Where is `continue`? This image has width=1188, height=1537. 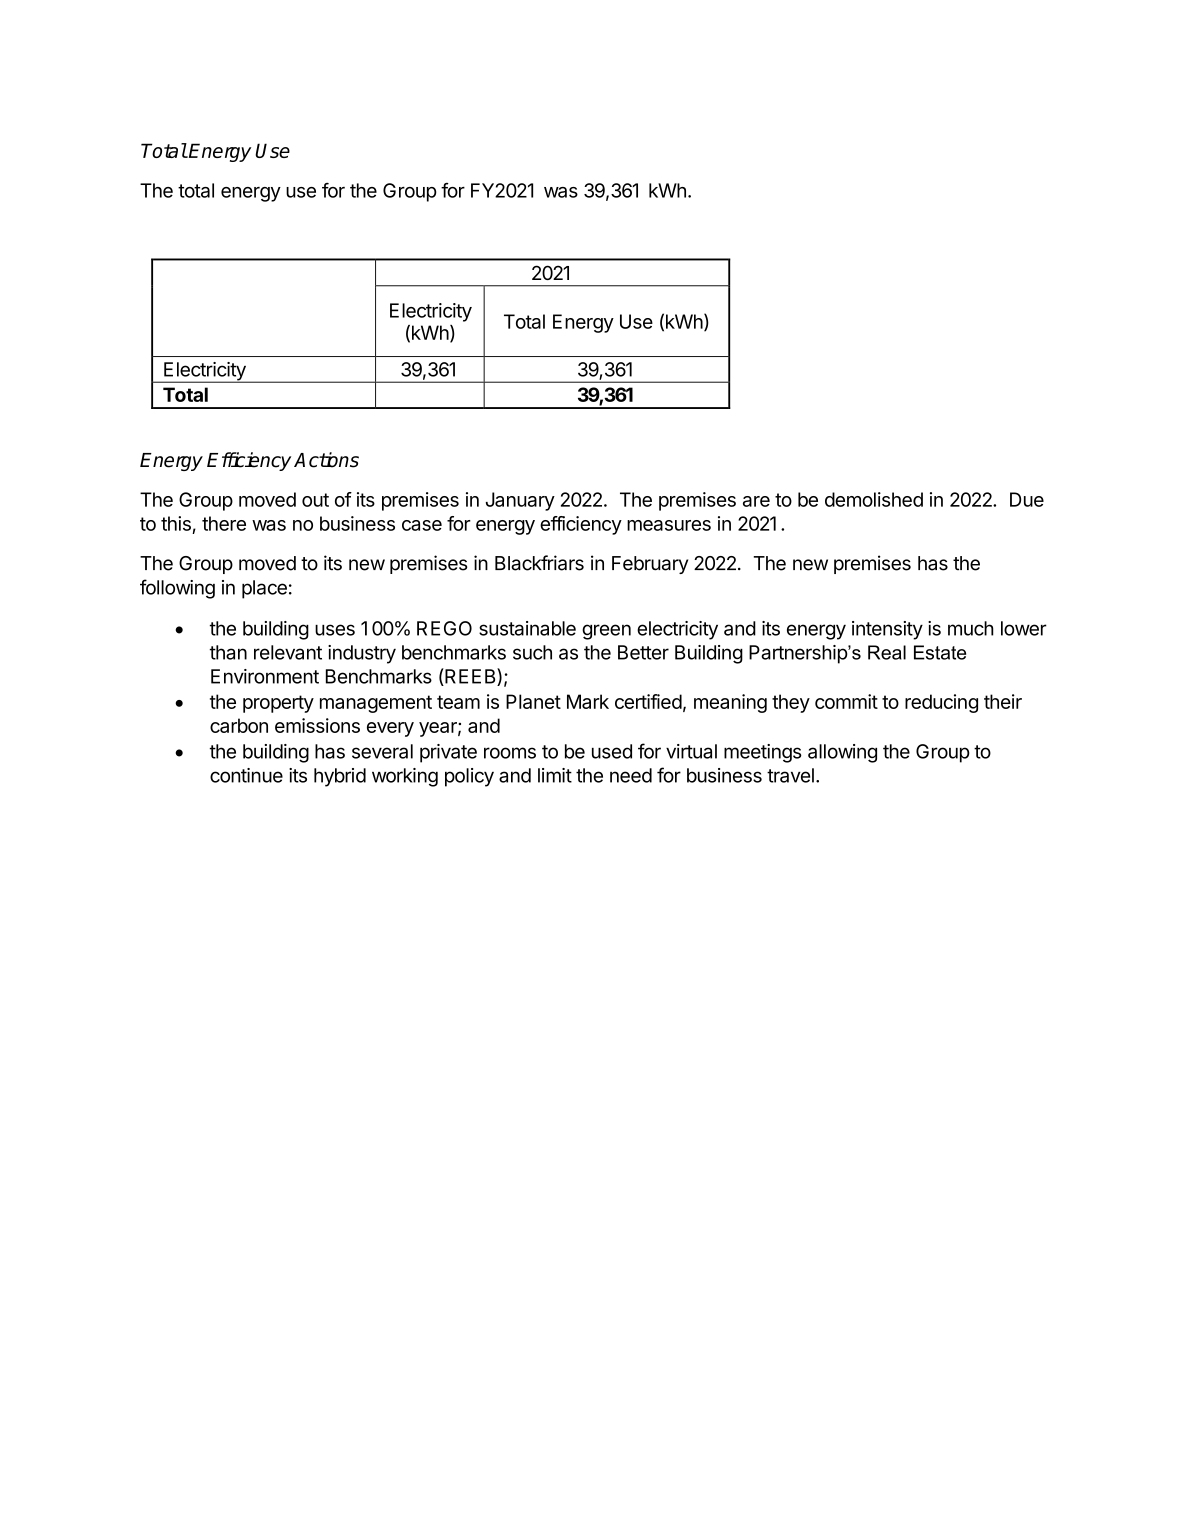
continue is located at coordinates (246, 775).
